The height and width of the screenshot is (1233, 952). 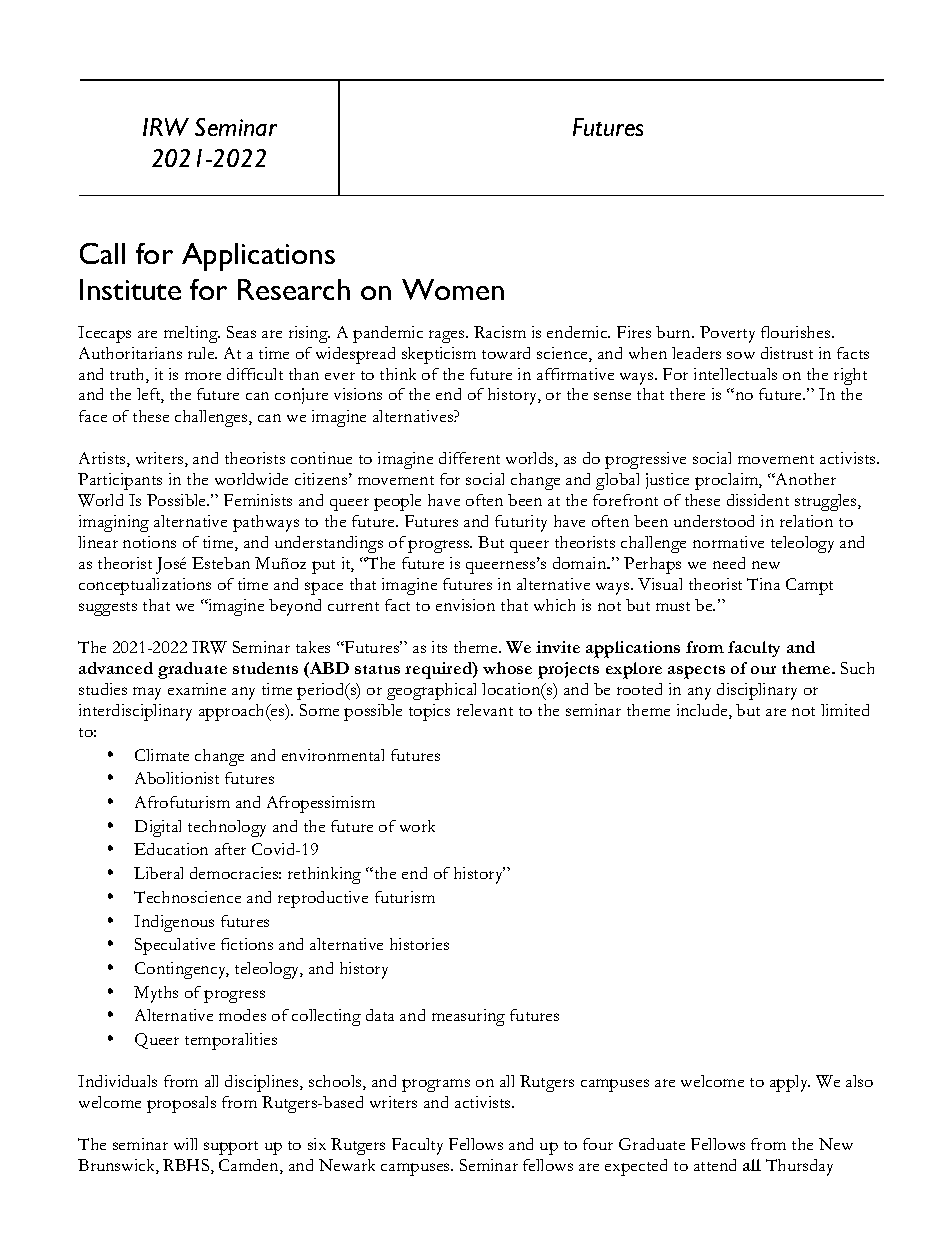 I want to click on examine, so click(x=197, y=689).
